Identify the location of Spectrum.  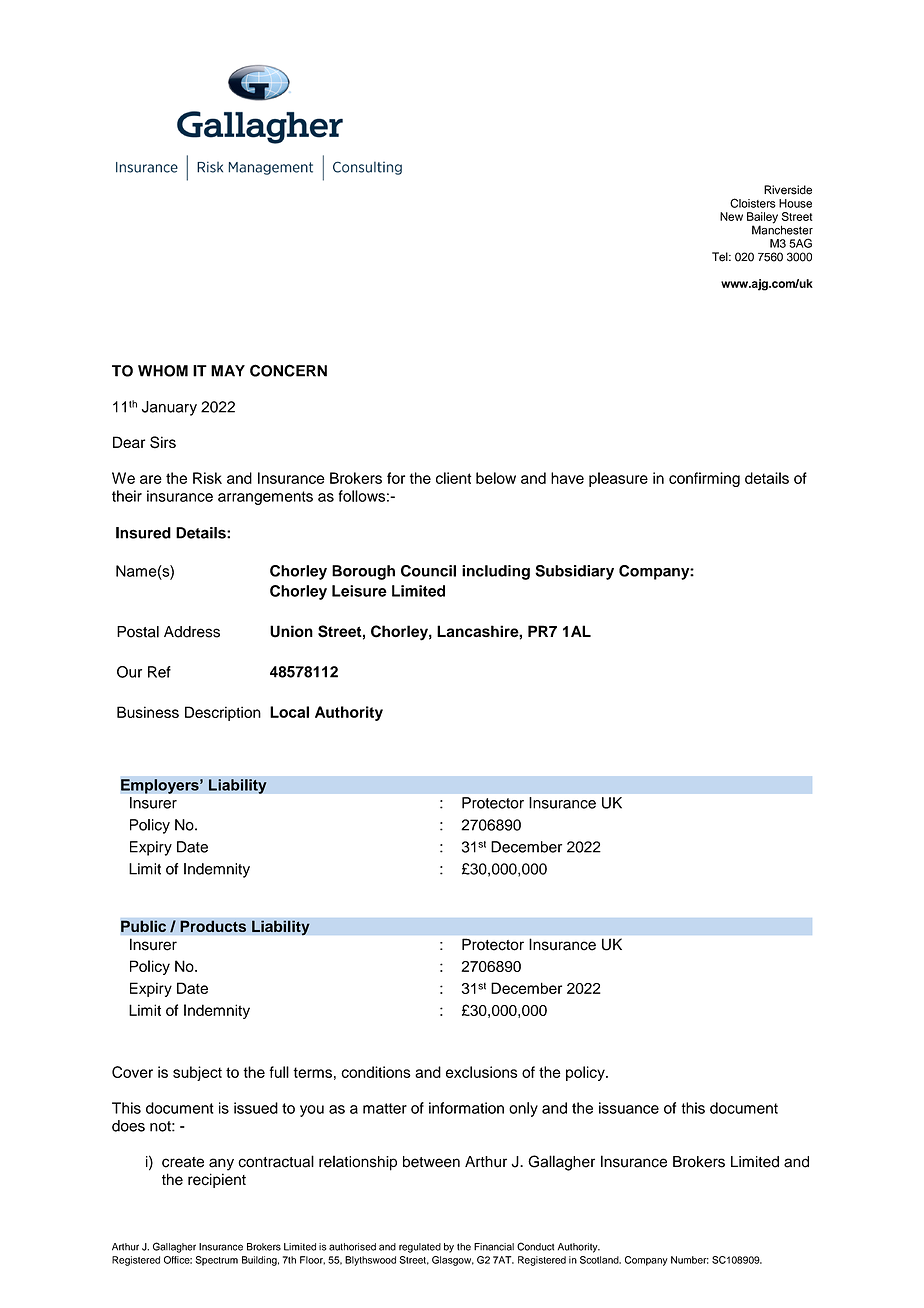
(216, 1261).
